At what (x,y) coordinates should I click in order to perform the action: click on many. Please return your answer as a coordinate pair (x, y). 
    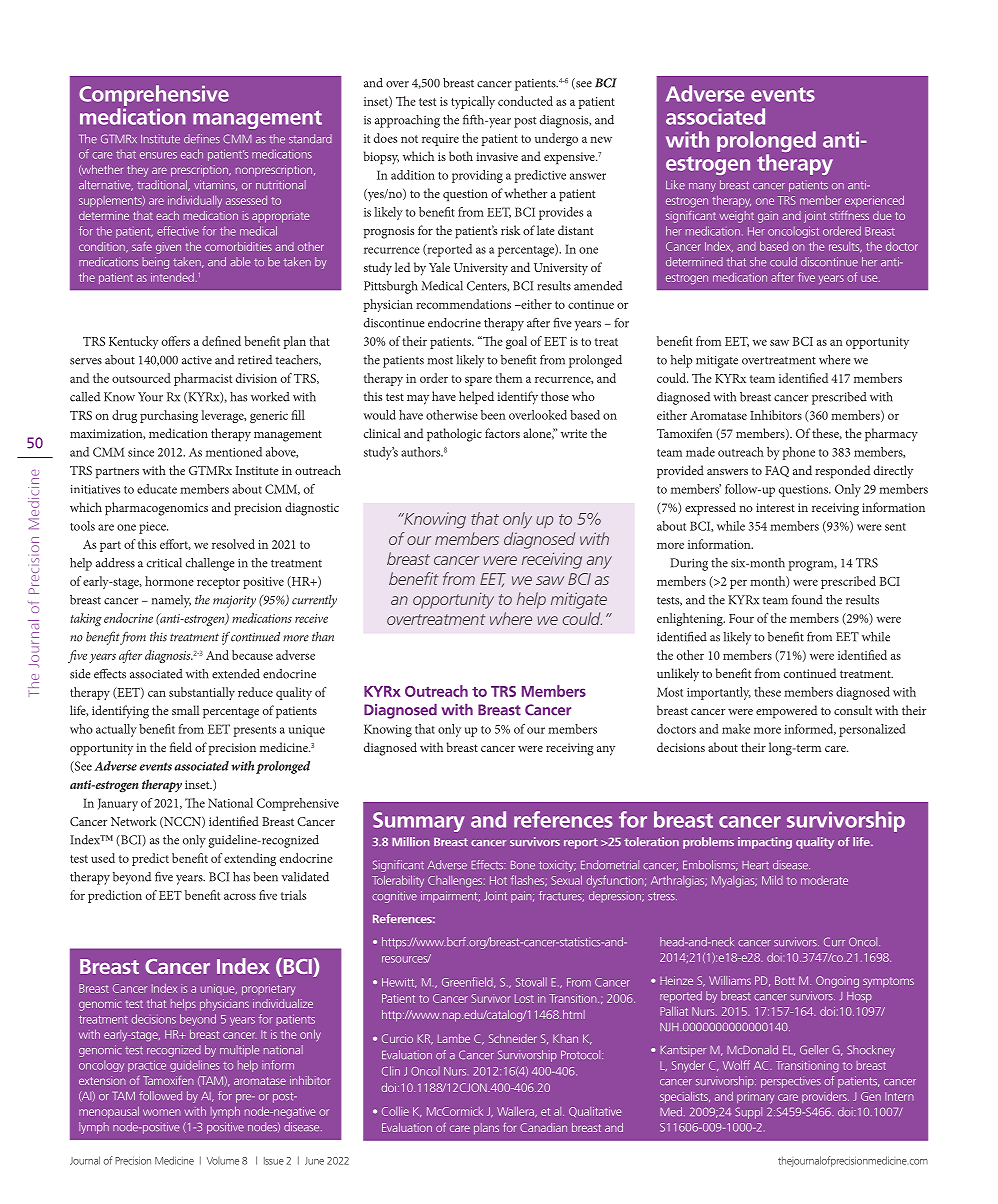
    Looking at the image, I should click on (702, 187).
